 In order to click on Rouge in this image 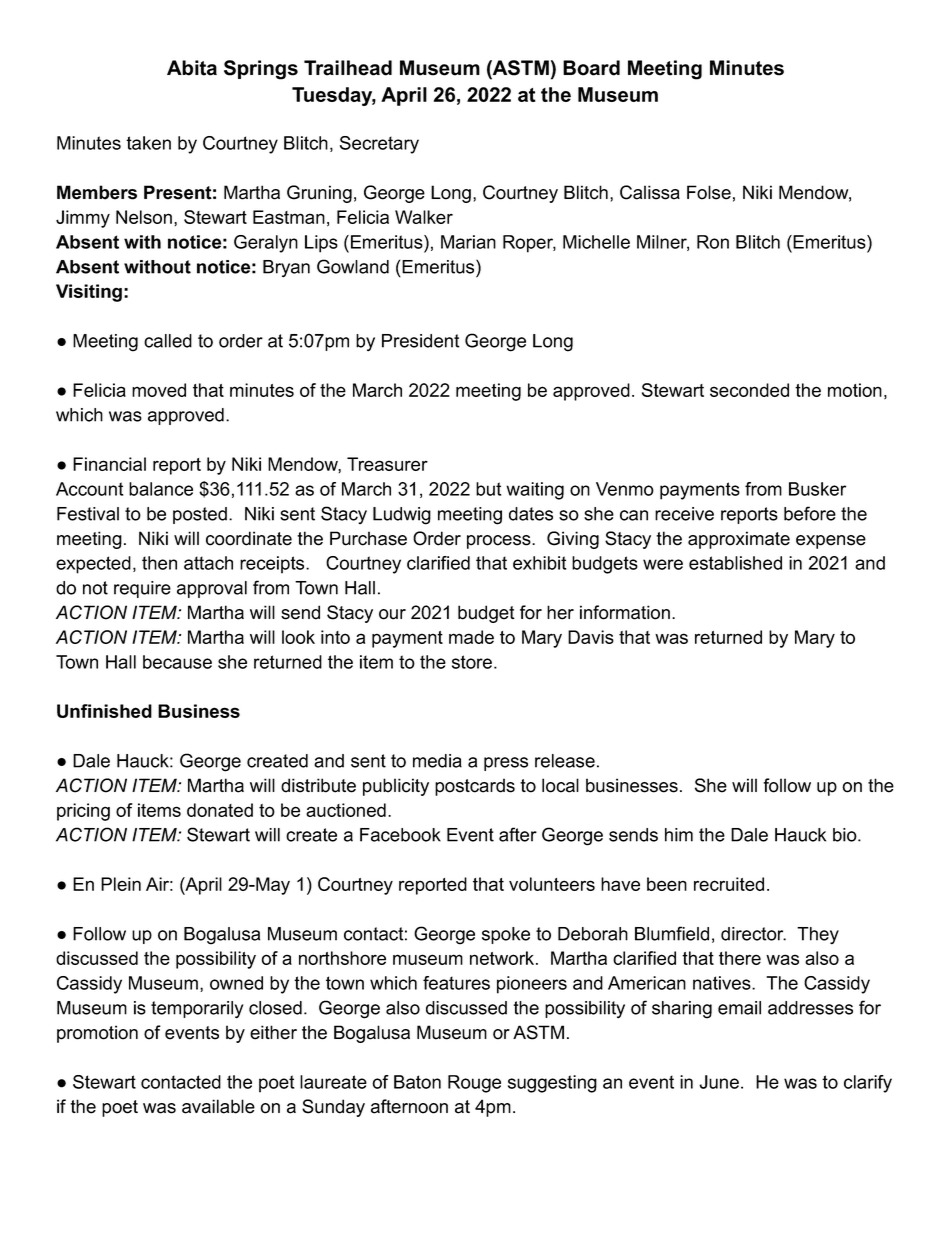, I will do `click(474, 1084)`.
